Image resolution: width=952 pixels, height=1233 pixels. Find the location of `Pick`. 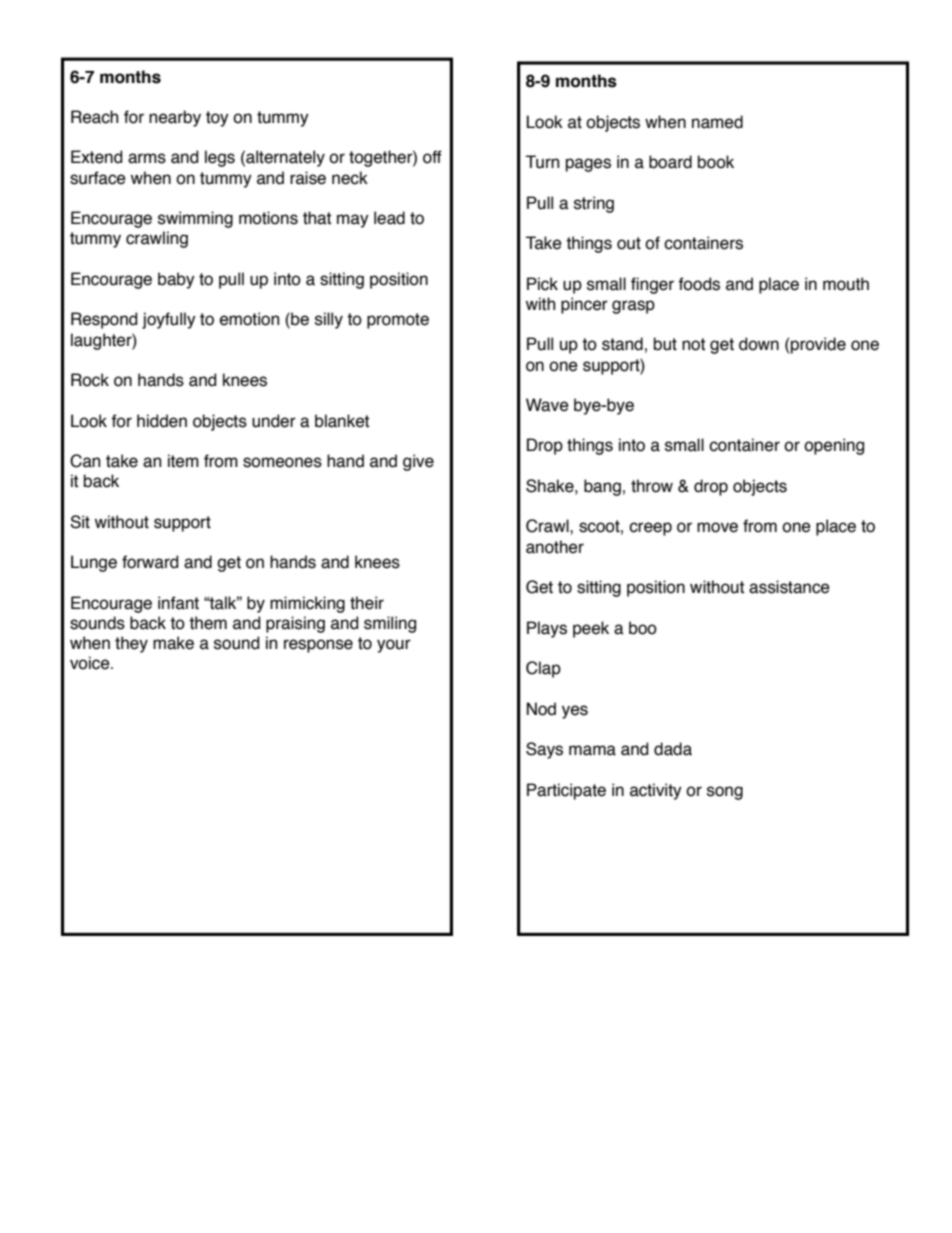

Pick is located at coordinates (542, 284).
